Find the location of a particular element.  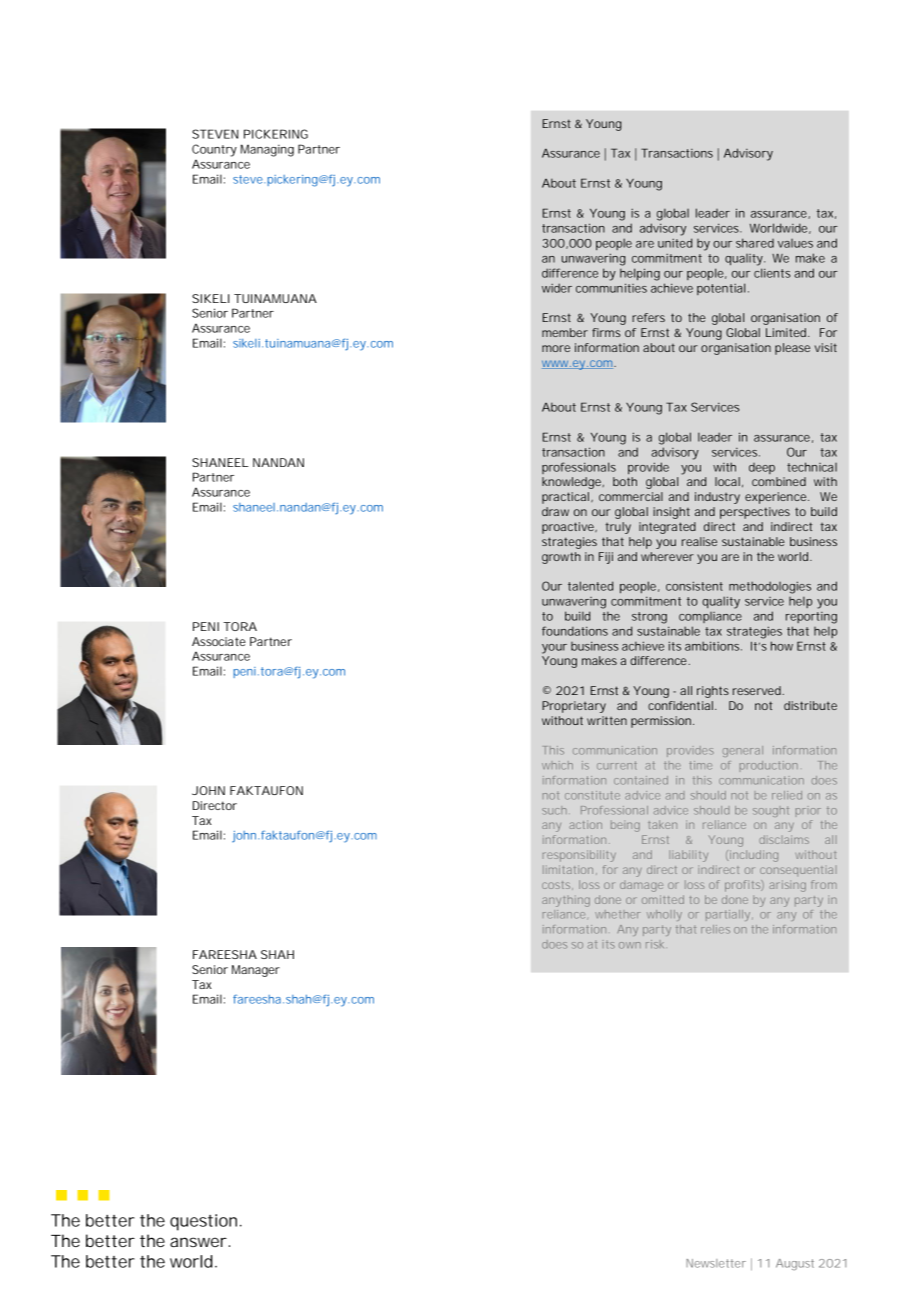

Country is located at coordinates (214, 150).
